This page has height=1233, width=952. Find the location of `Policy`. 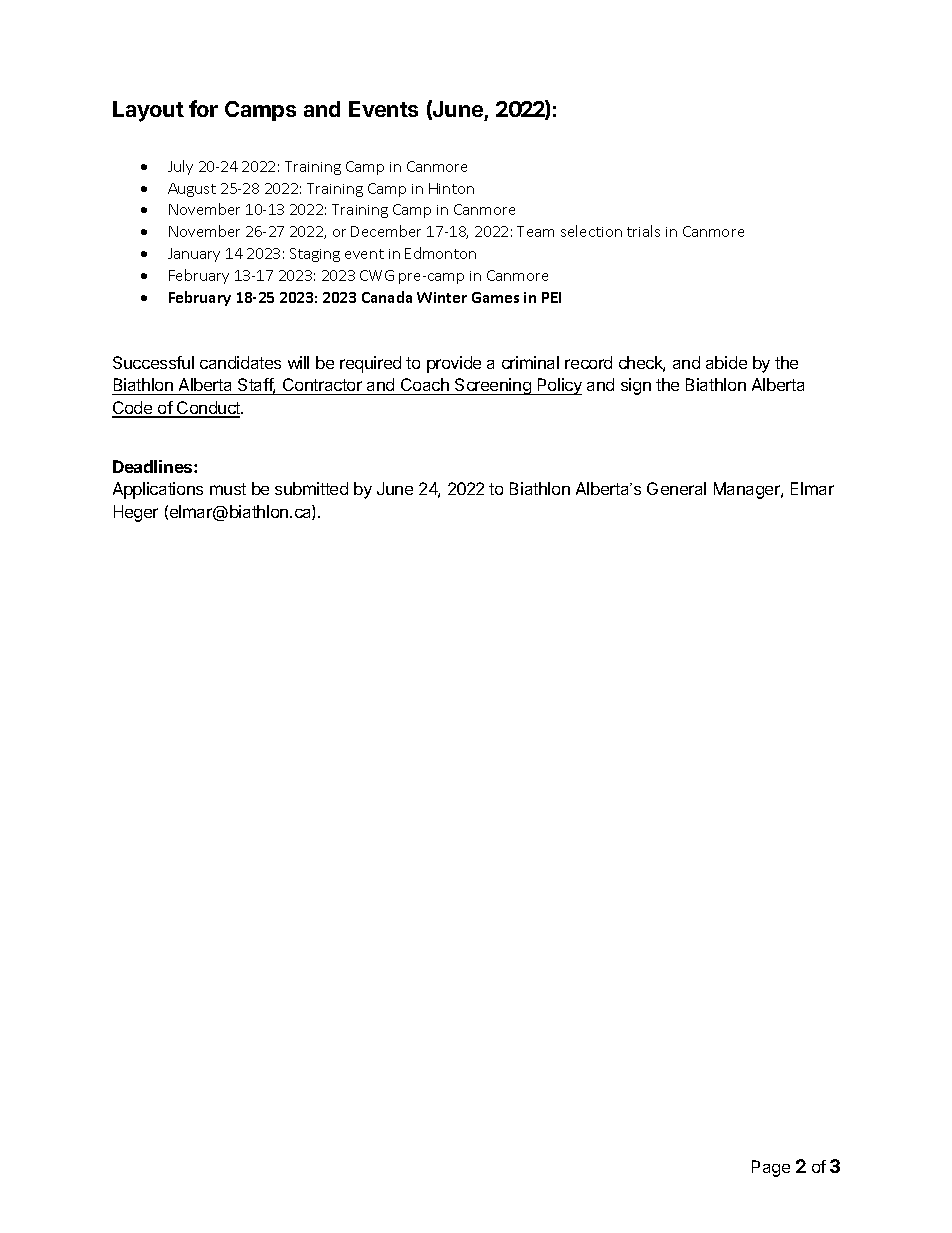

Policy is located at coordinates (558, 386).
